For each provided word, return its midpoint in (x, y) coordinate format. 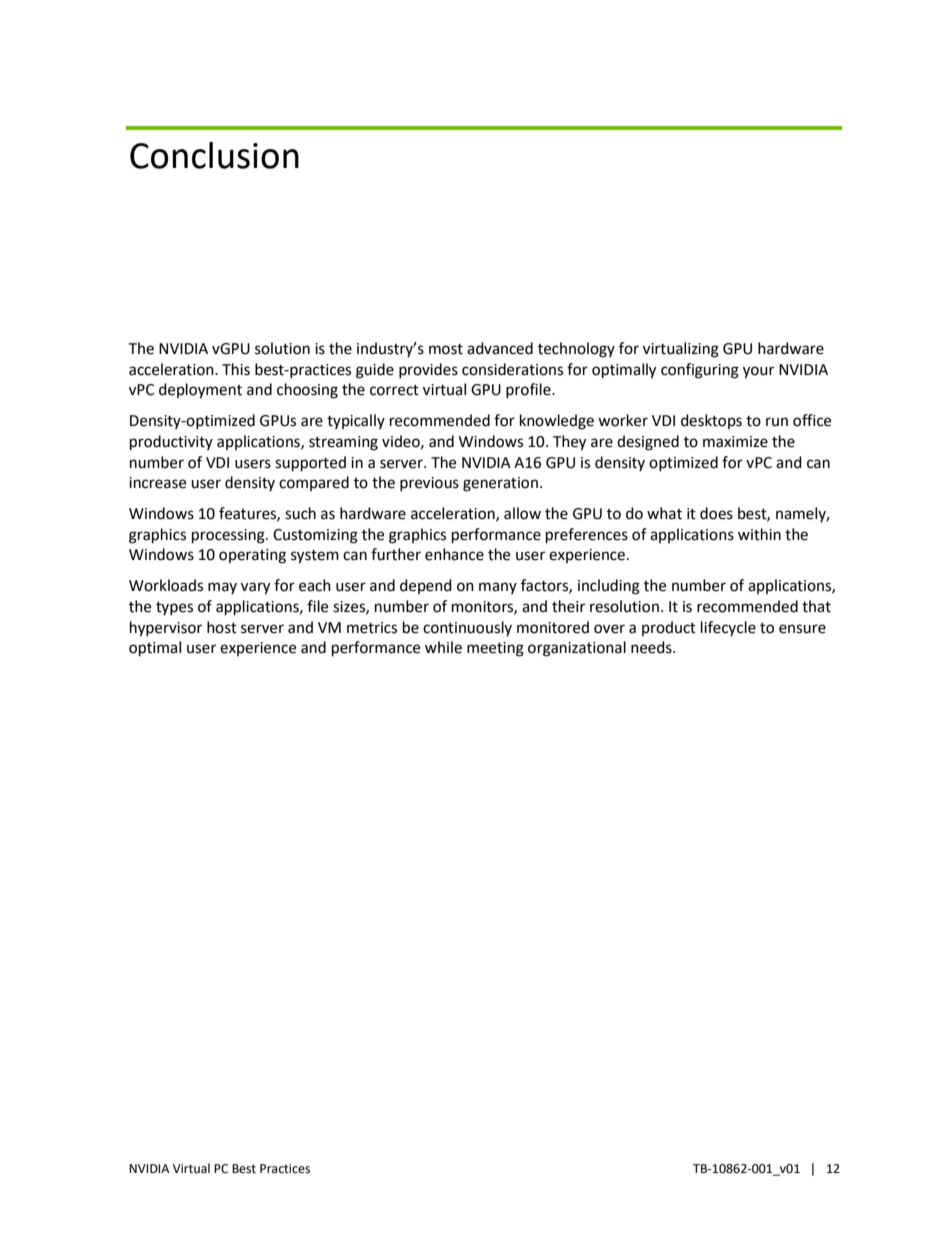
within (759, 534)
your (758, 372)
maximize (735, 442)
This (236, 369)
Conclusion (214, 155)
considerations (512, 369)
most (446, 349)
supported (310, 464)
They (569, 443)
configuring (700, 371)
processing (229, 536)
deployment (200, 391)
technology (576, 350)
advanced (500, 348)
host (222, 627)
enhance (454, 554)
